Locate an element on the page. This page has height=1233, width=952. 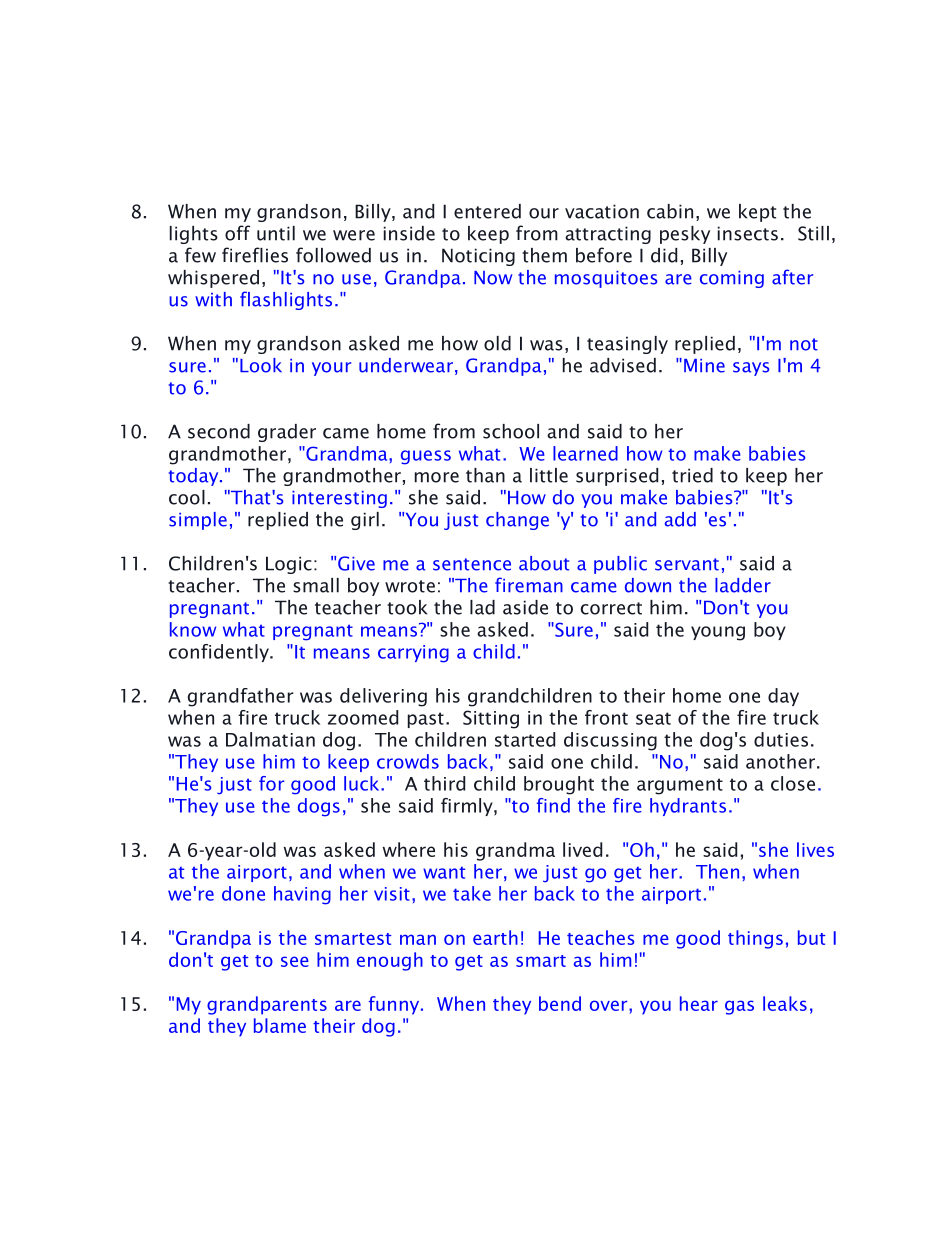
blame is located at coordinates (280, 1025).
